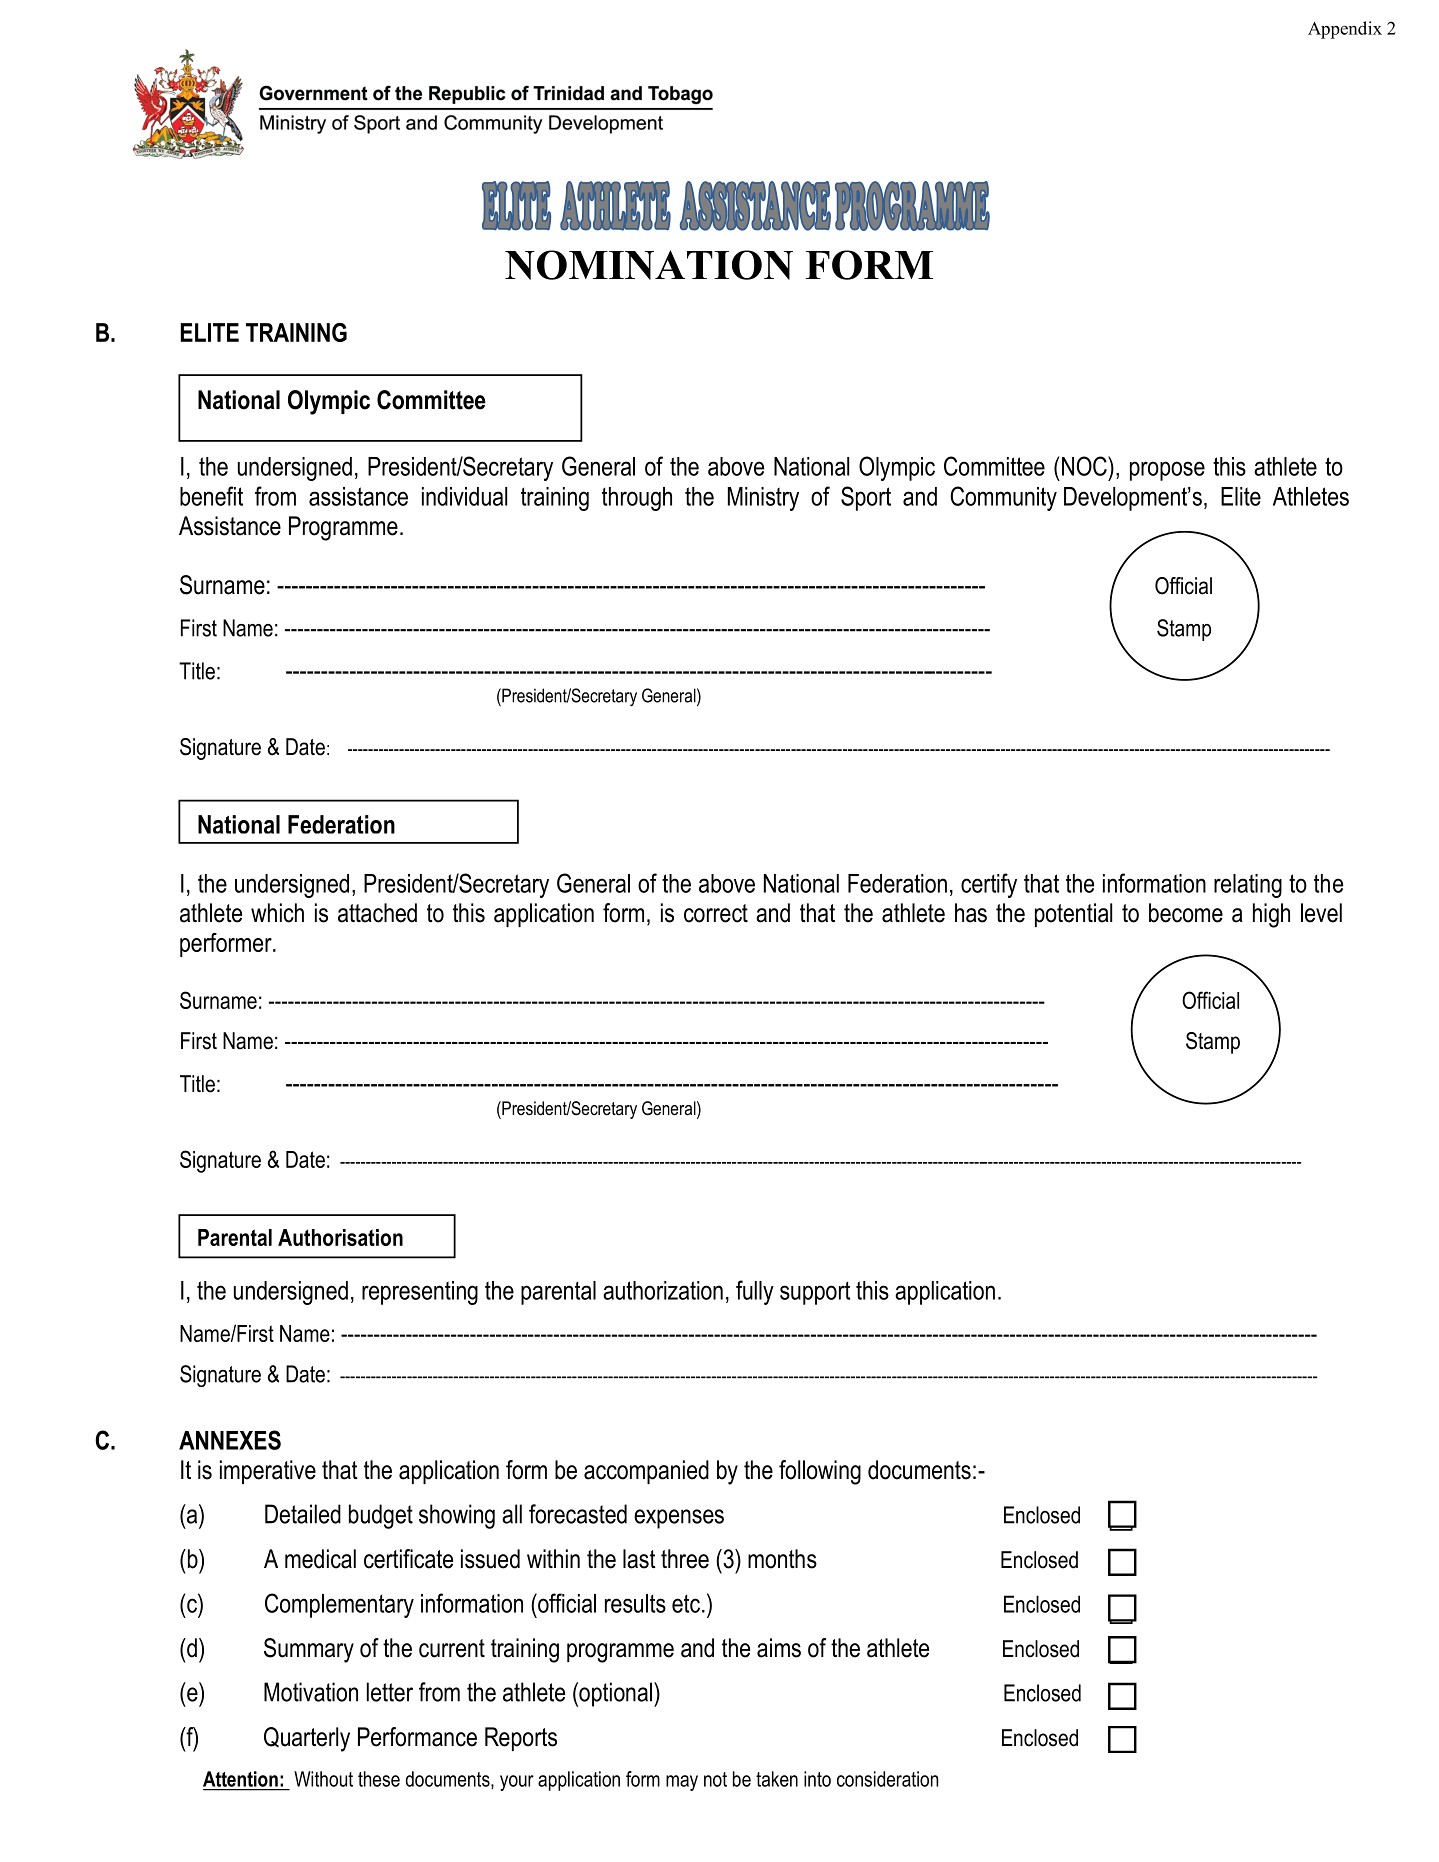 This screenshot has height=1862, width=1439. Describe the element at coordinates (815, 1293) in the screenshot. I see `support` at that location.
